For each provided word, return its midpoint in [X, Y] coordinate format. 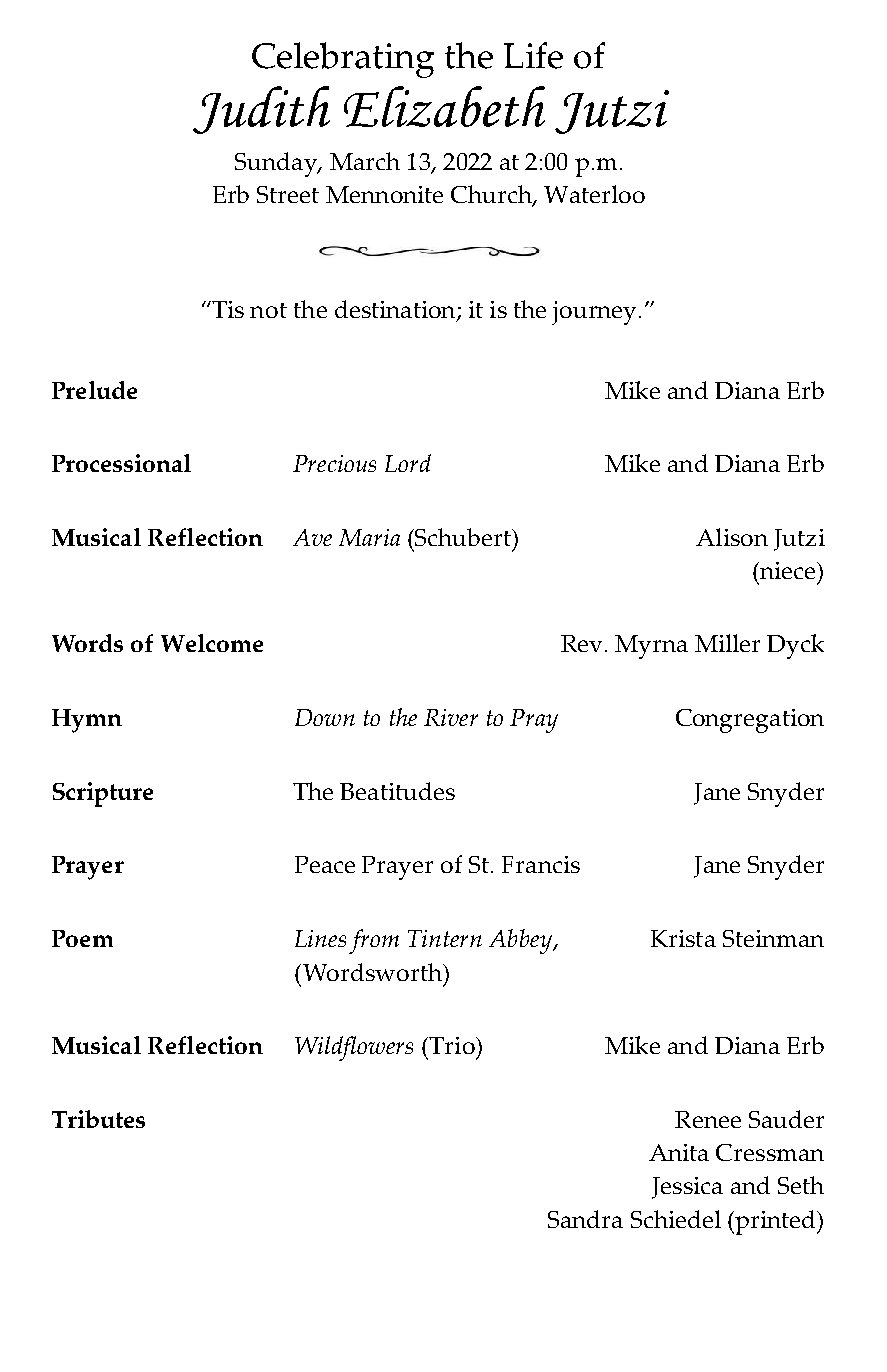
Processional [121, 463]
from [374, 941]
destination [396, 310]
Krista [683, 938]
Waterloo [594, 194]
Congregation [750, 721]
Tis [227, 309]
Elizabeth [444, 106]
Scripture [103, 794]
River [451, 717]
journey [594, 313]
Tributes [98, 1119]
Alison [732, 537]
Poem [82, 938]
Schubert [463, 537]
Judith [261, 110]
